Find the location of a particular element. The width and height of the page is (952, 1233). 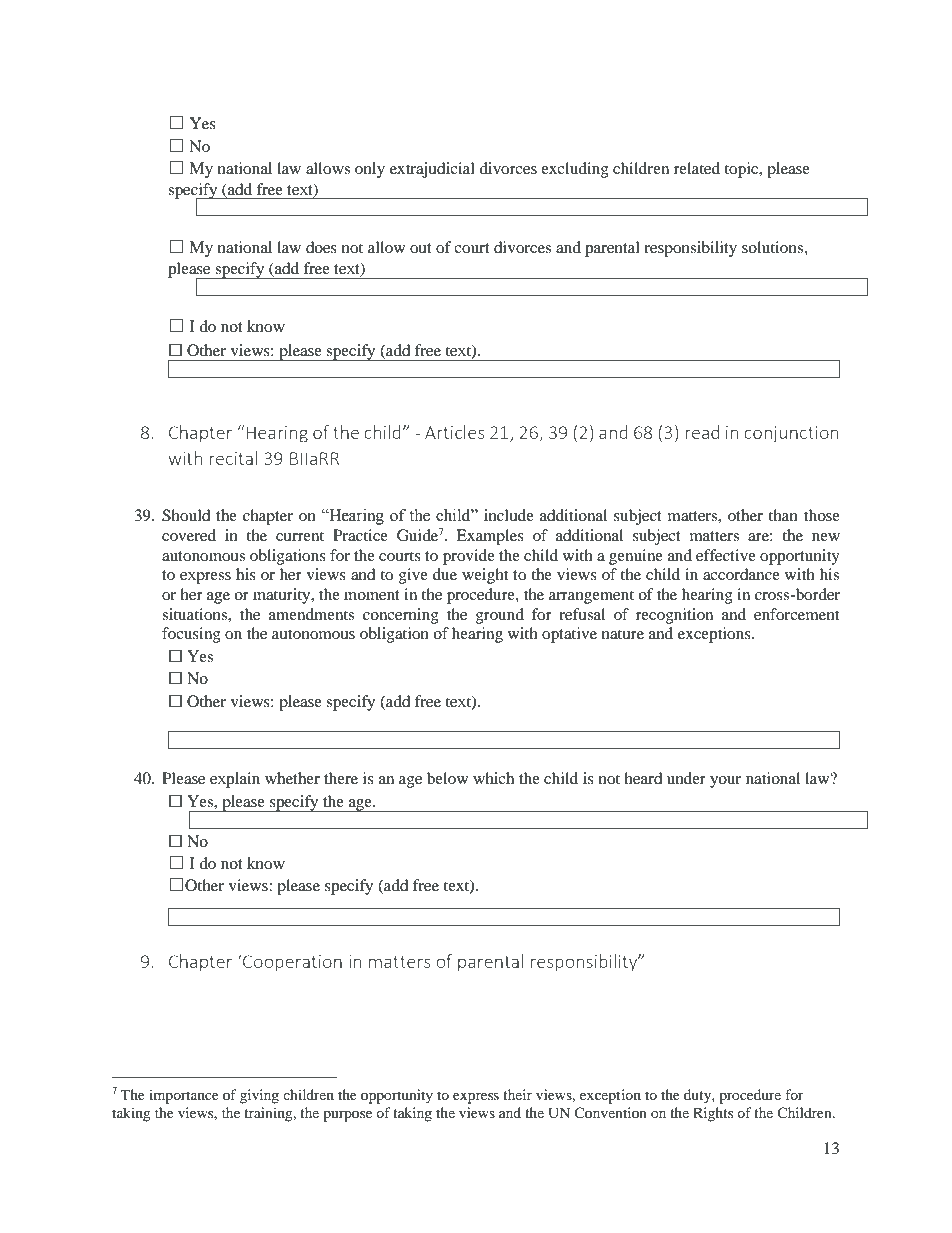

giving is located at coordinates (259, 1096).
